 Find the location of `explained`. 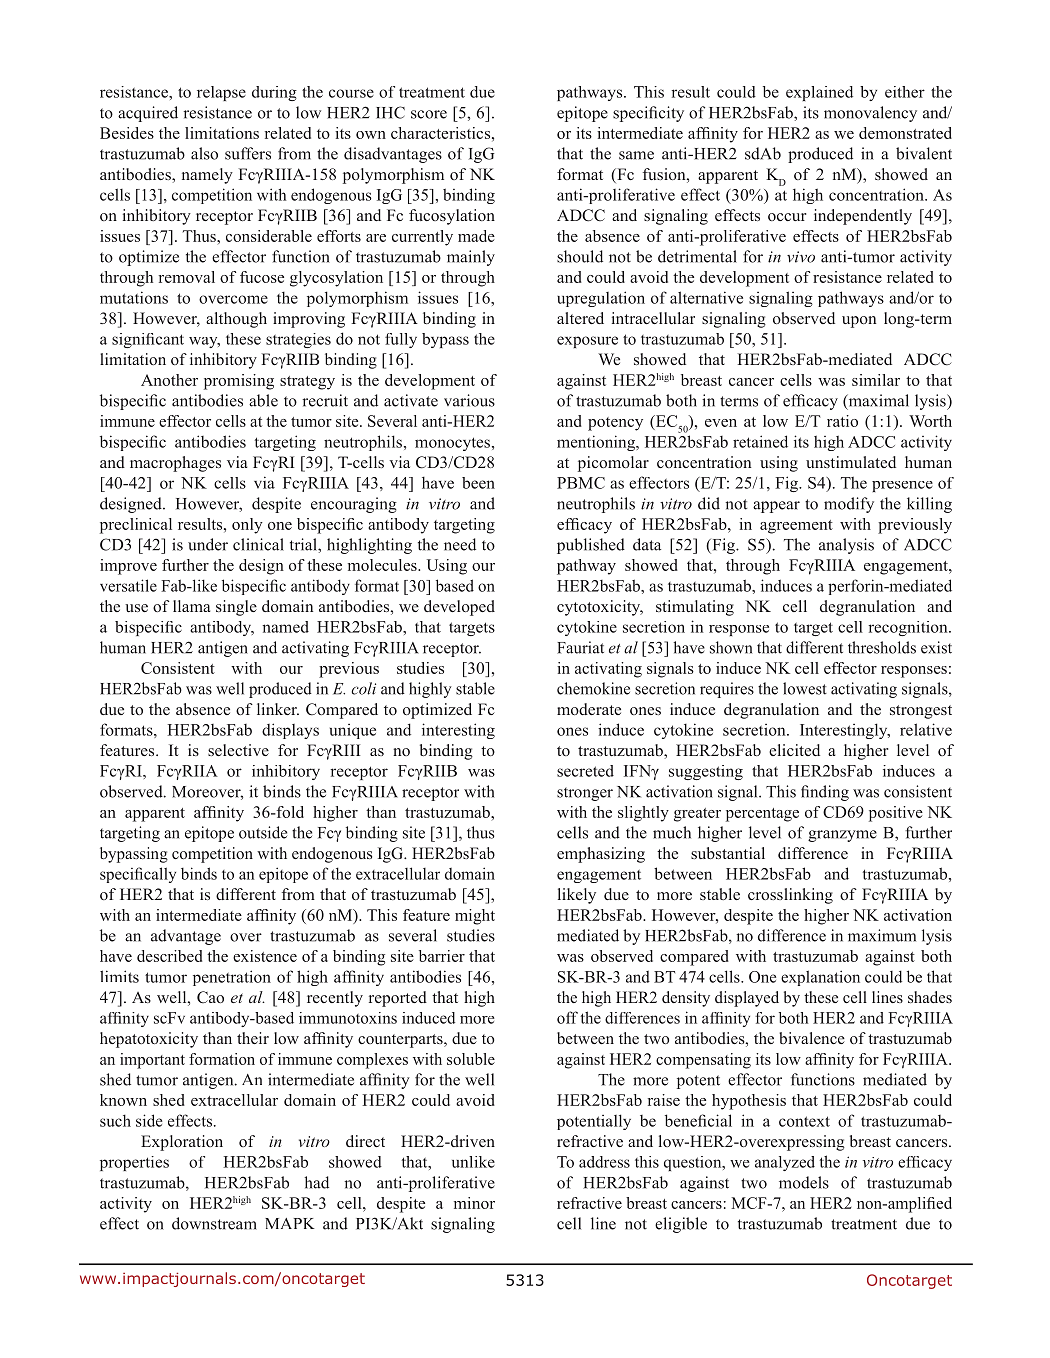

explained is located at coordinates (819, 93).
